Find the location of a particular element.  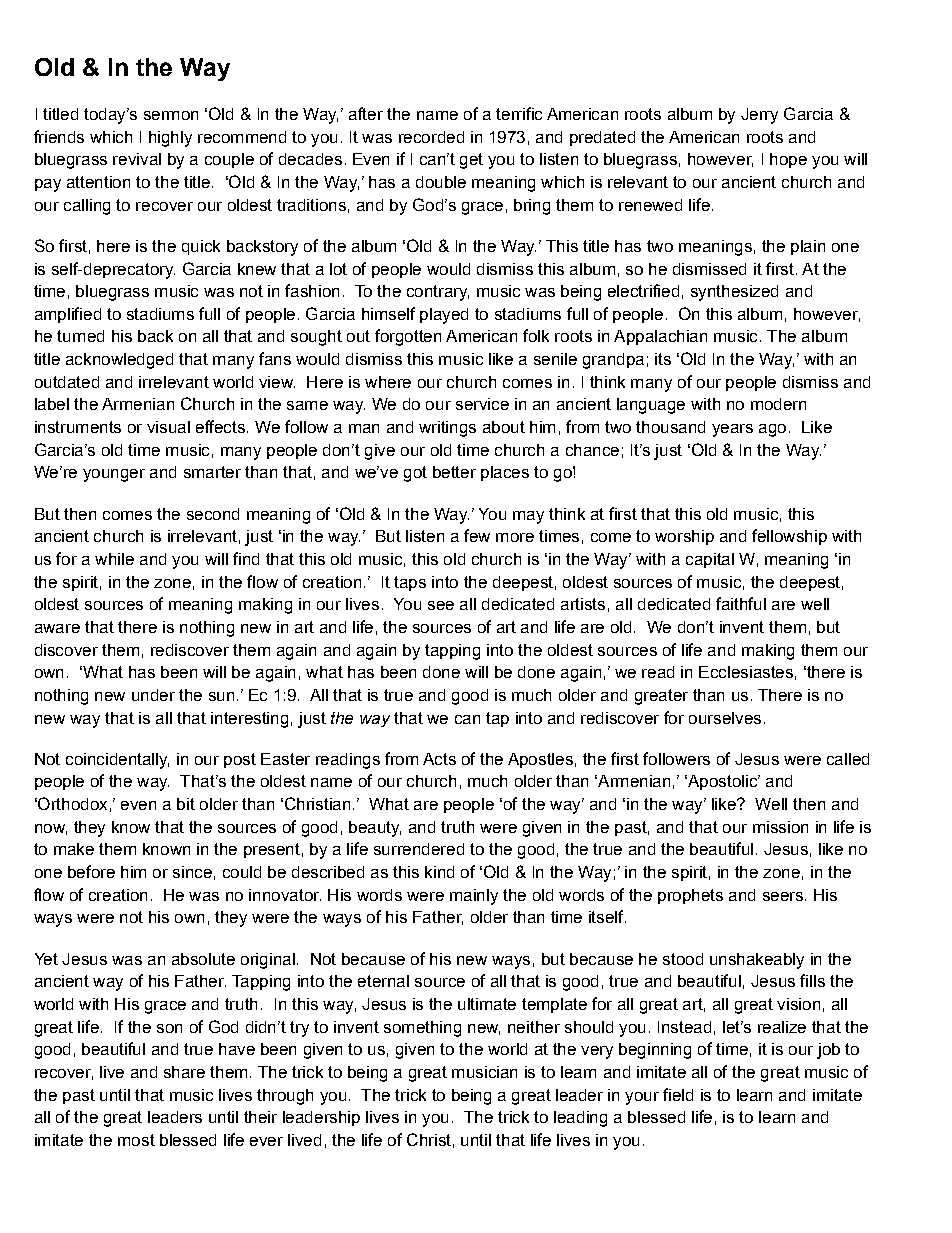

Acts is located at coordinates (439, 759).
